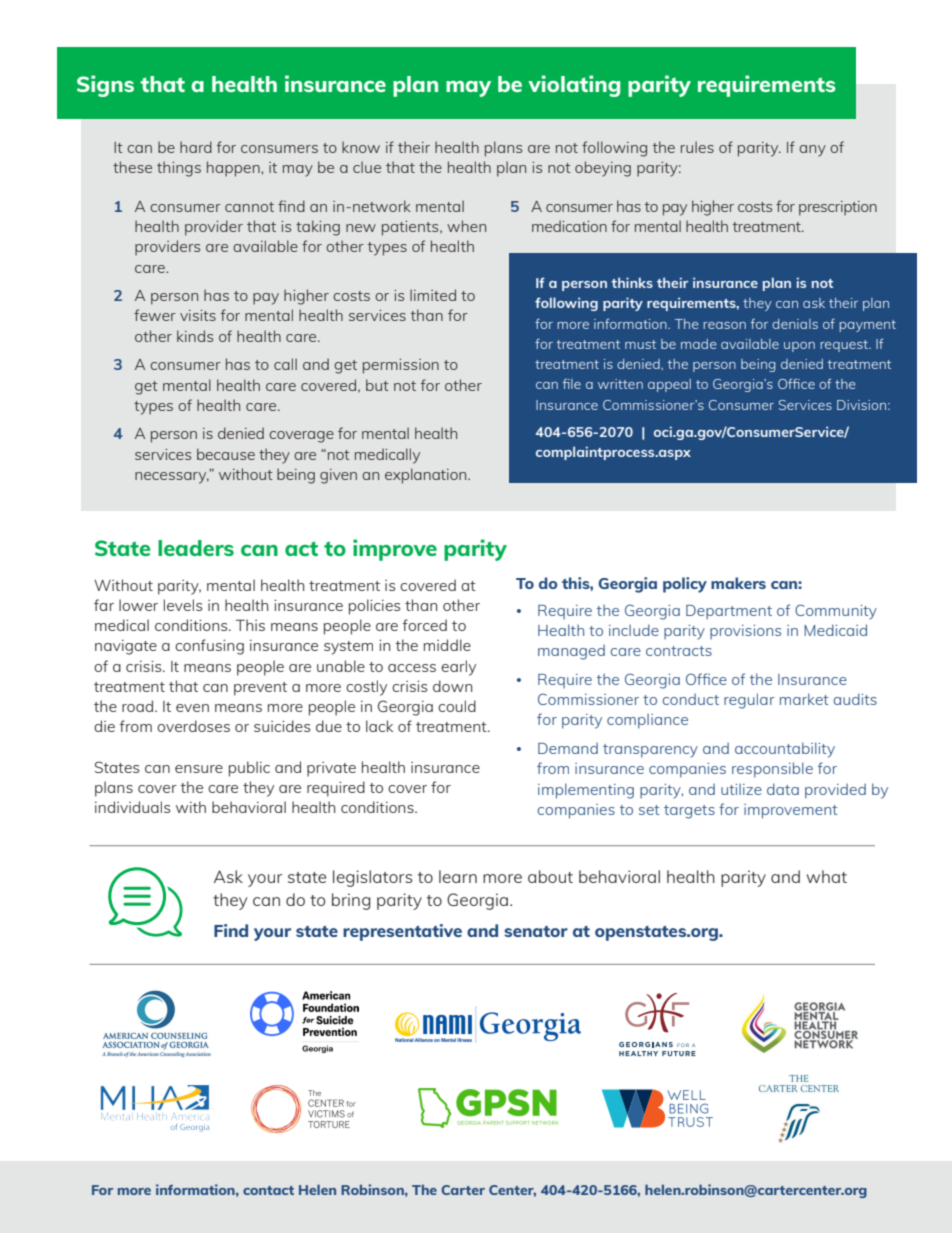 This image has width=952, height=1233. What do you see at coordinates (209, 647) in the image?
I see `confusing` at bounding box center [209, 647].
